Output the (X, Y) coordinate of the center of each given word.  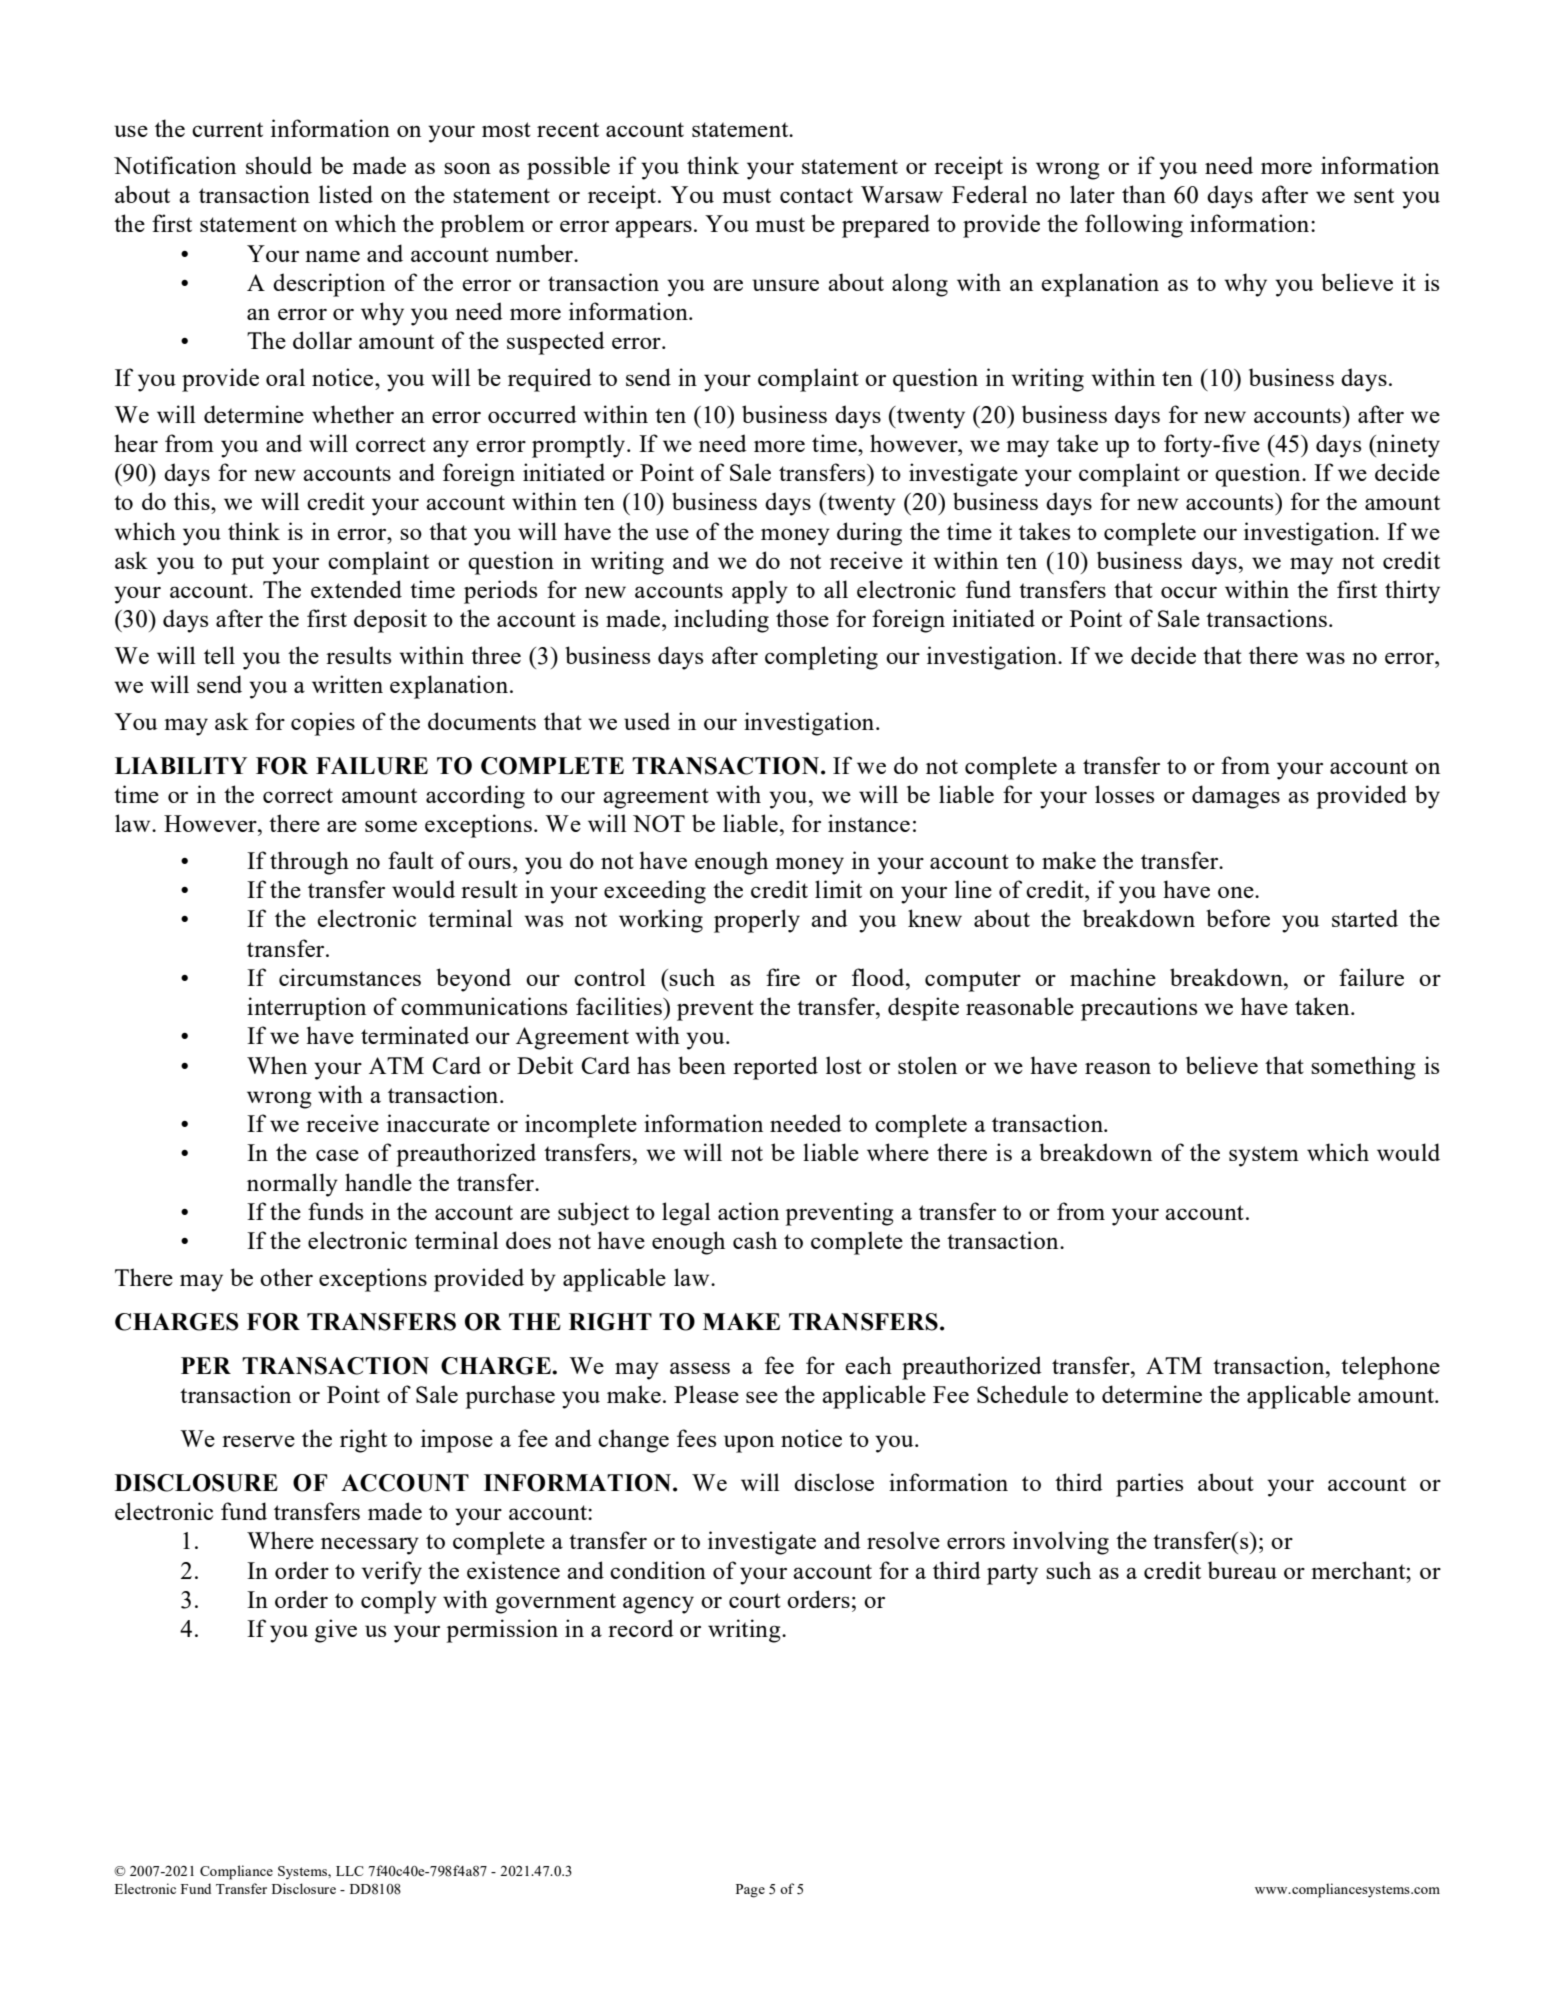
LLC (350, 1871)
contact (816, 195)
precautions (1139, 1009)
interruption (306, 1009)
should (279, 165)
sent (1374, 195)
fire (783, 977)
